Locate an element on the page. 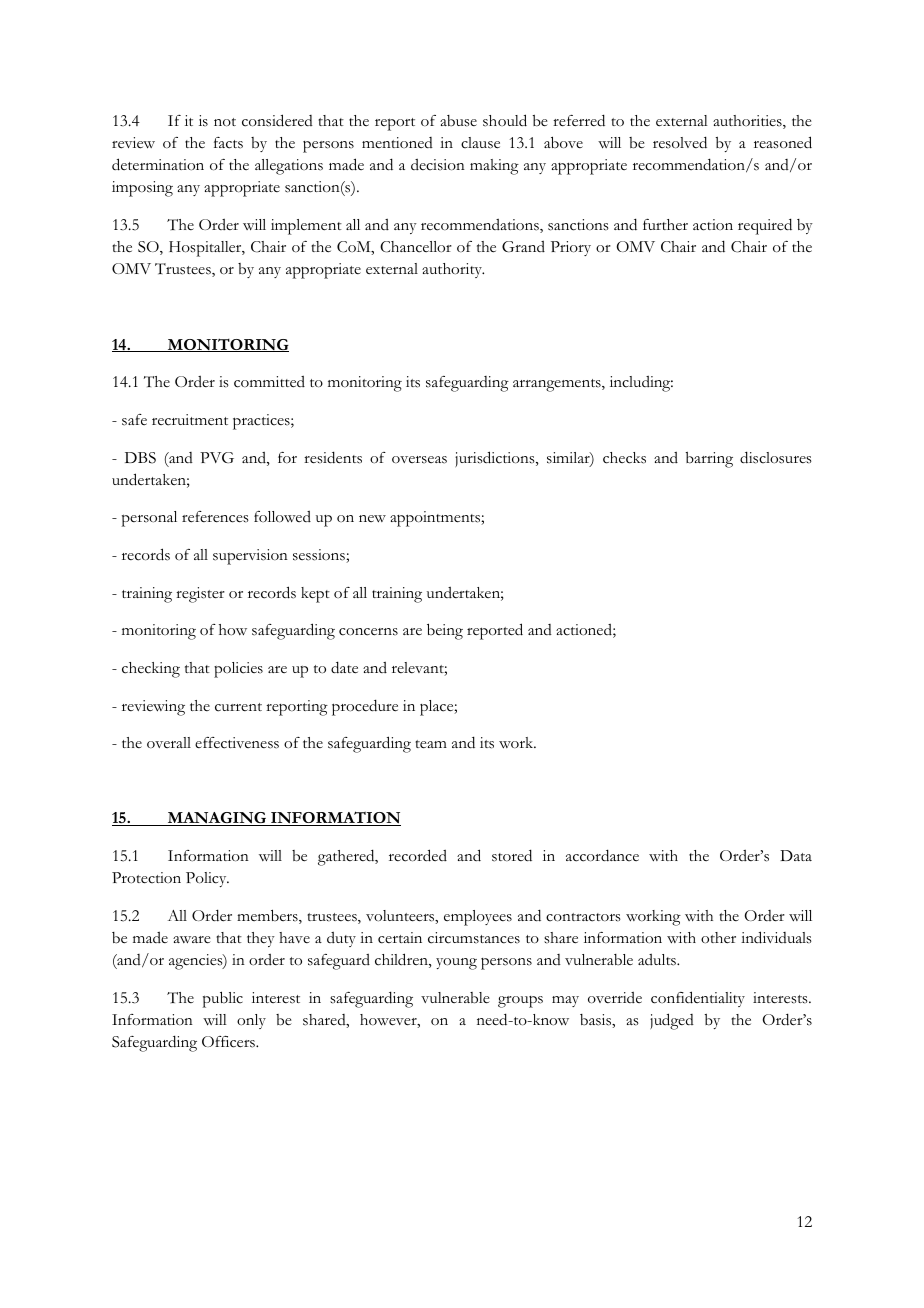 The height and width of the image is (1308, 924). facts is located at coordinates (228, 143).
